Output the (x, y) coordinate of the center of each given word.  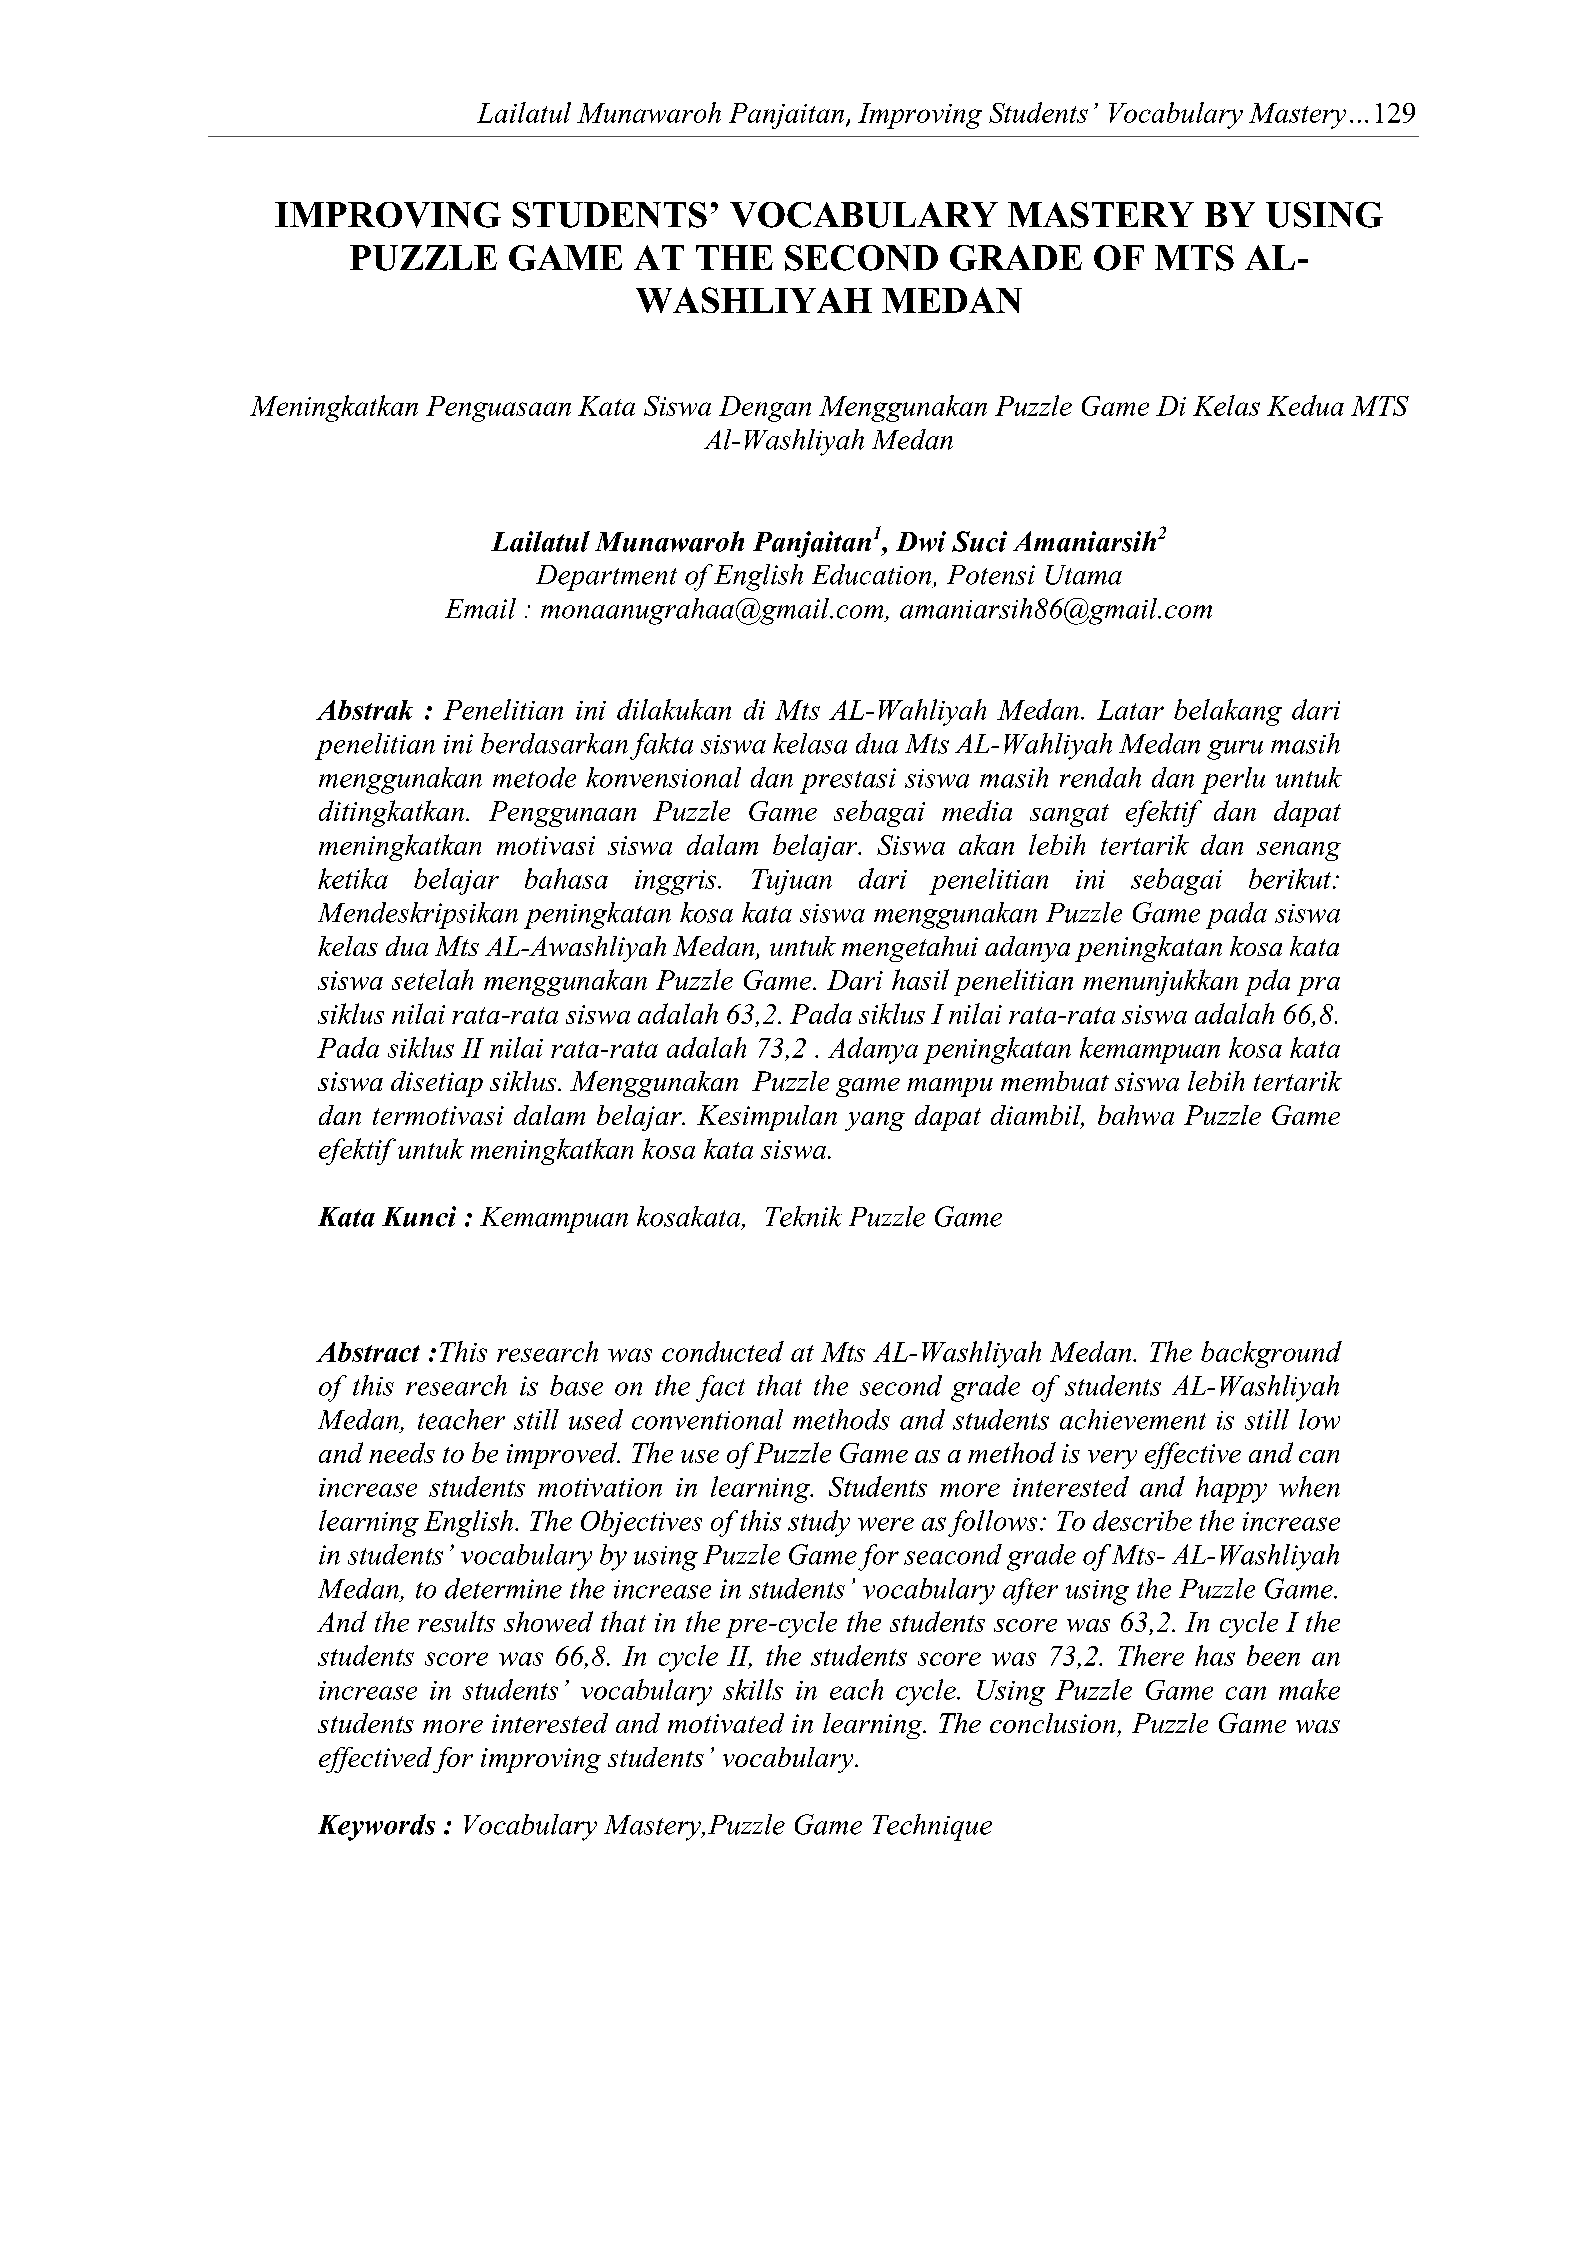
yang (875, 1121)
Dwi (921, 541)
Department (606, 578)
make (1309, 1689)
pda (1267, 982)
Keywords (376, 1827)
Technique (932, 1827)
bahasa (566, 878)
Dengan (765, 409)
